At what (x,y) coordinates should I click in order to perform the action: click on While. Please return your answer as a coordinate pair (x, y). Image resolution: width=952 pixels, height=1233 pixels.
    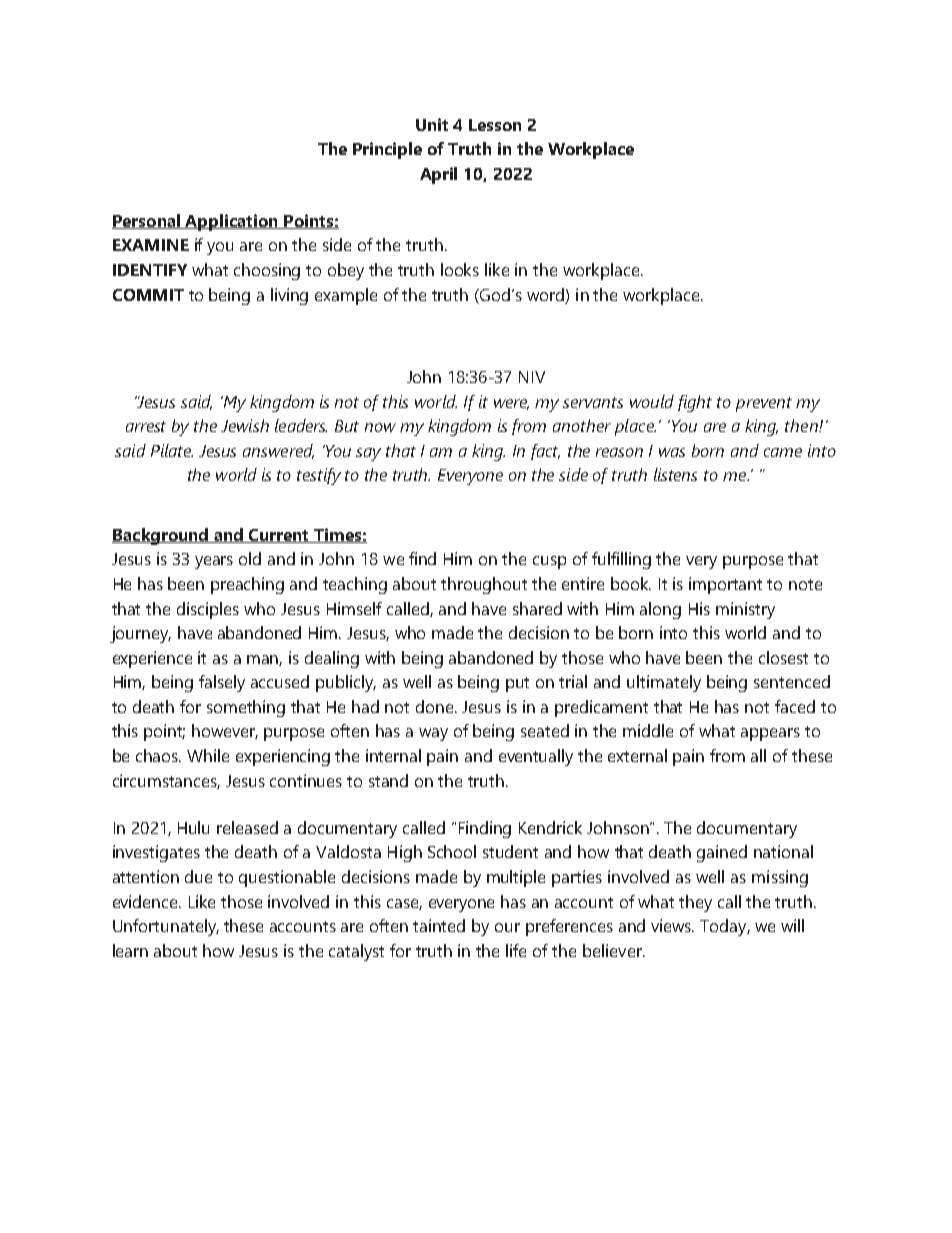
    Looking at the image, I should click on (208, 755).
